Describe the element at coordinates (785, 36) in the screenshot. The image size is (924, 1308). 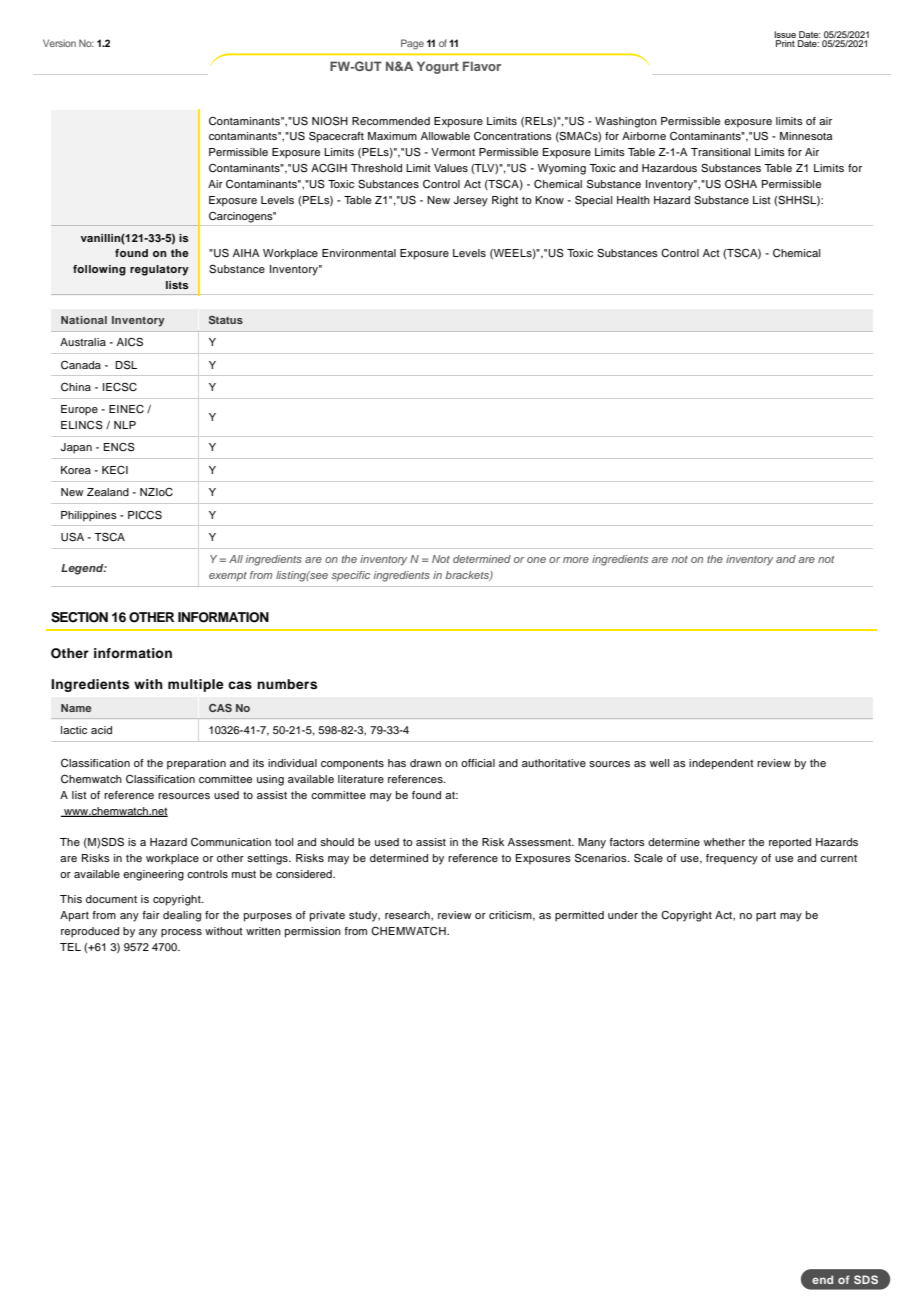
I see `Issue` at that location.
